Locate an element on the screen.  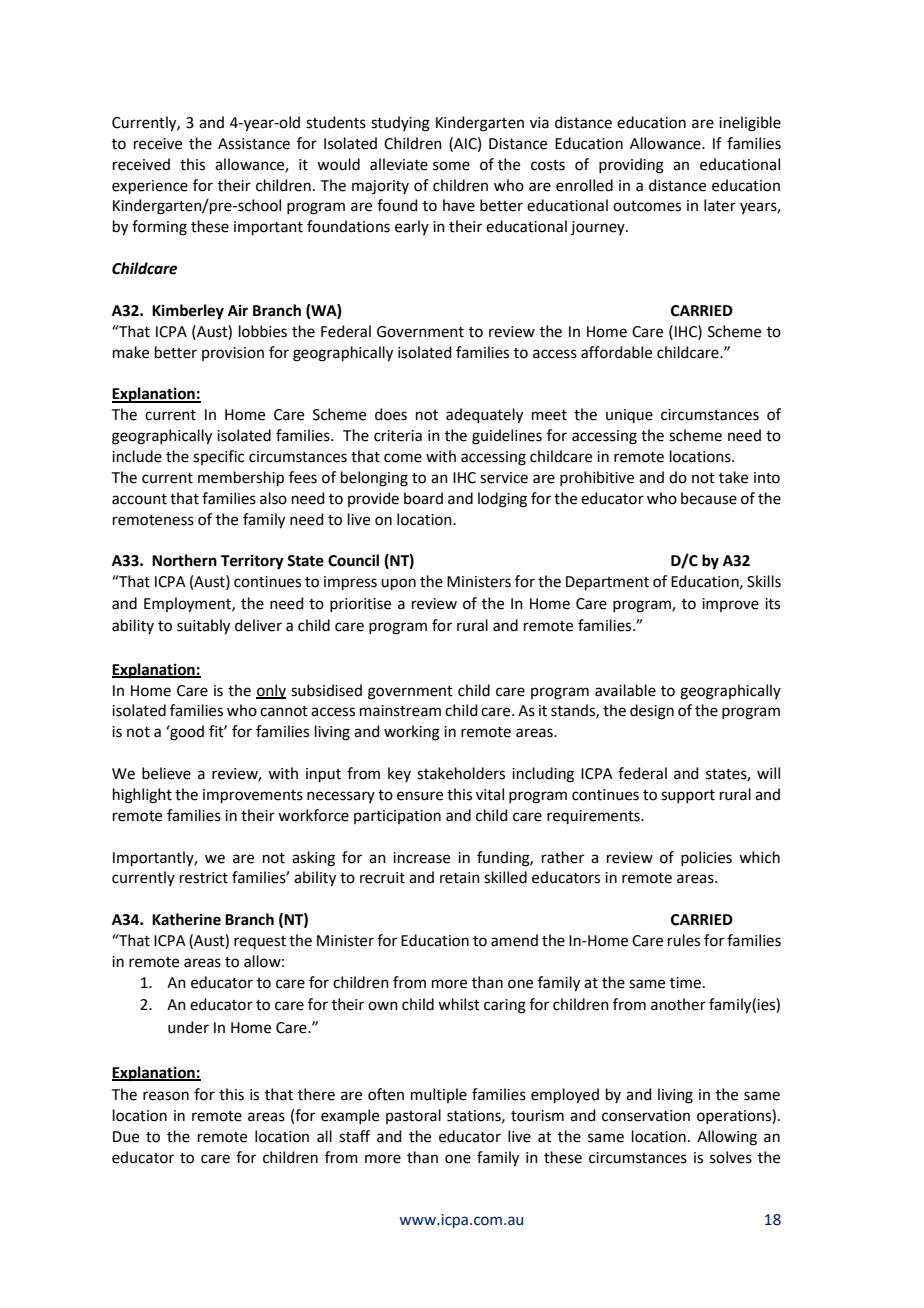
restrict is located at coordinates (204, 878).
